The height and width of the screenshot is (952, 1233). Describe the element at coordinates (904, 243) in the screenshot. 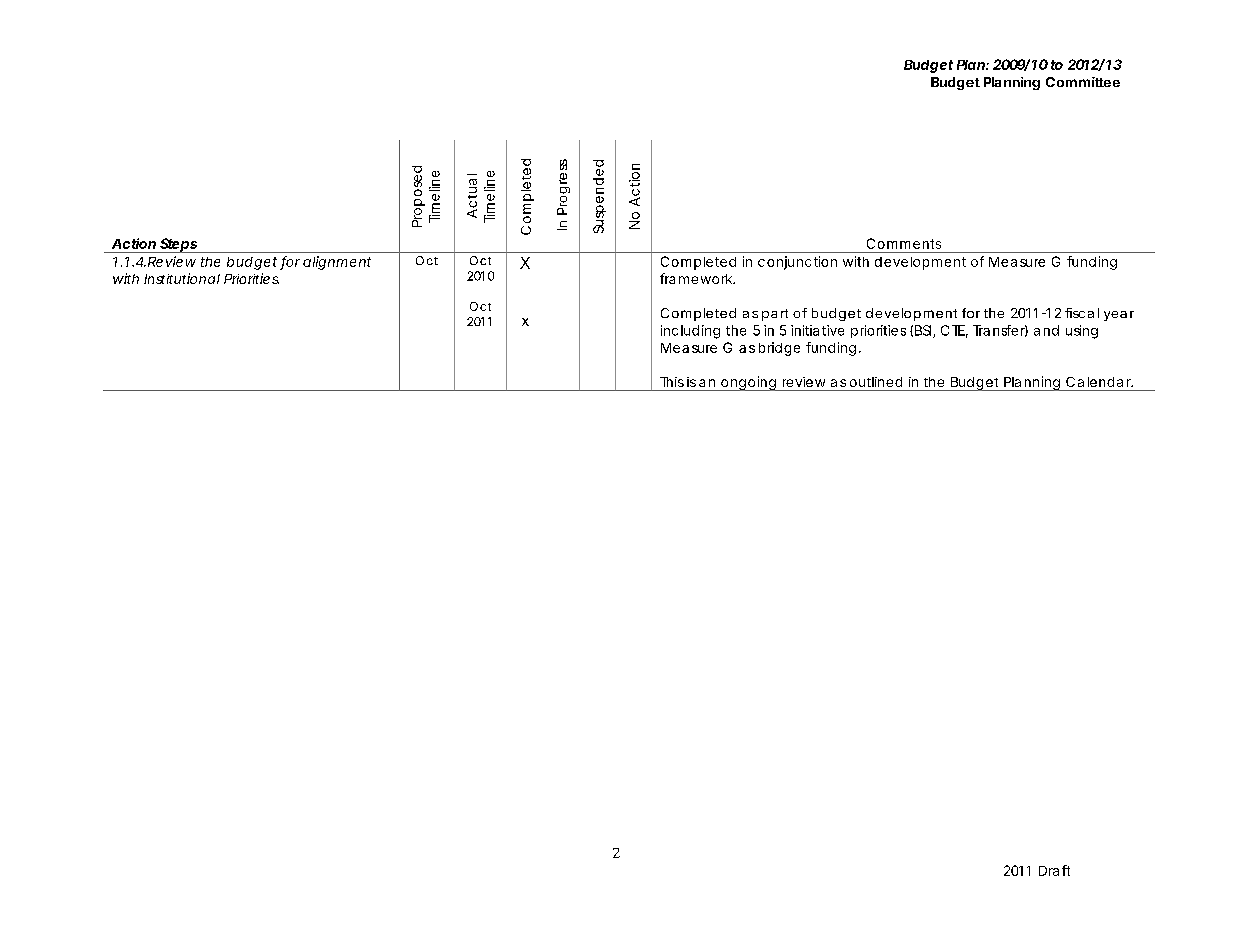

I see `Comments` at that location.
